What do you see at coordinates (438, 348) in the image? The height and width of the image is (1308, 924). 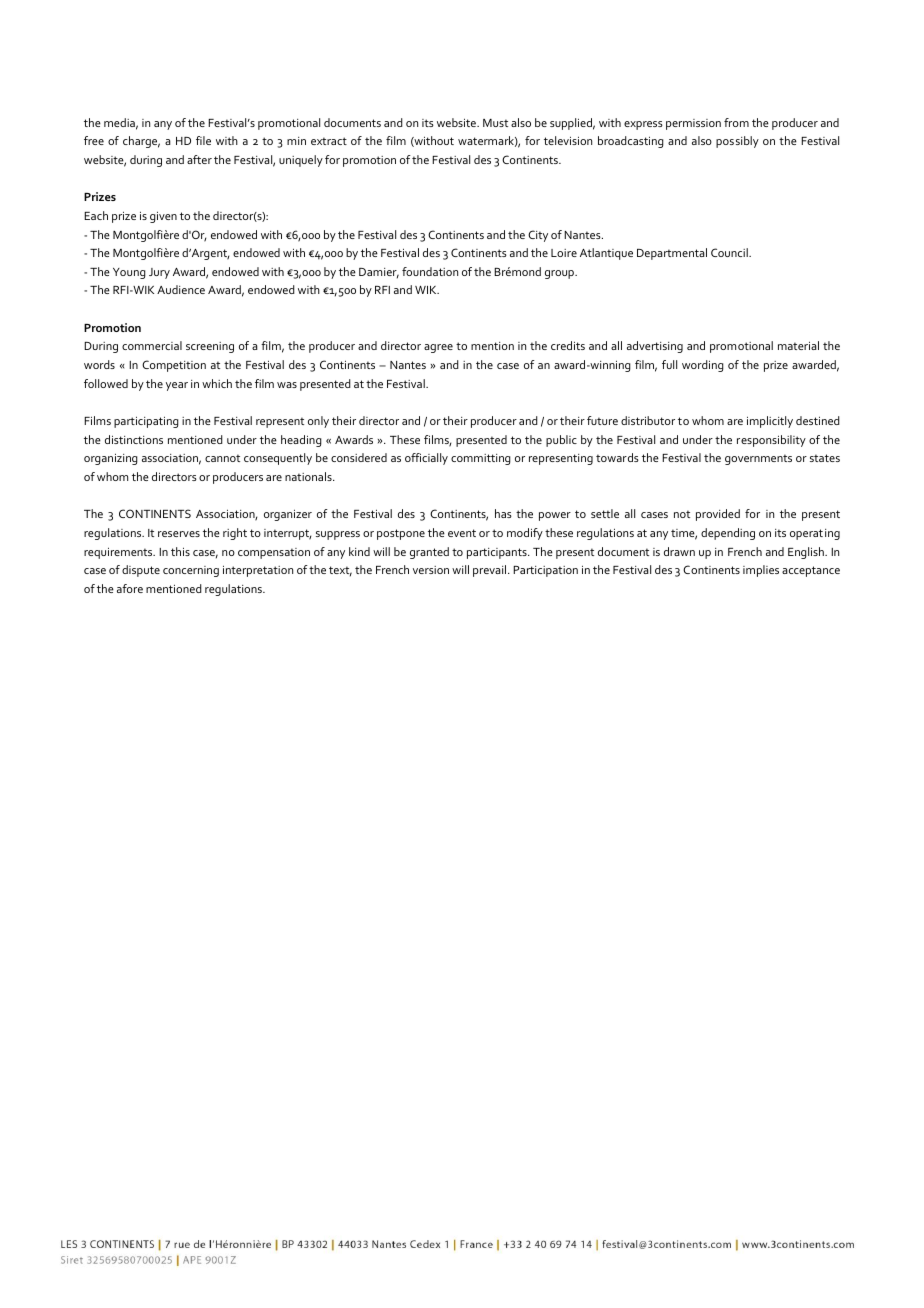 I see `agree` at bounding box center [438, 348].
